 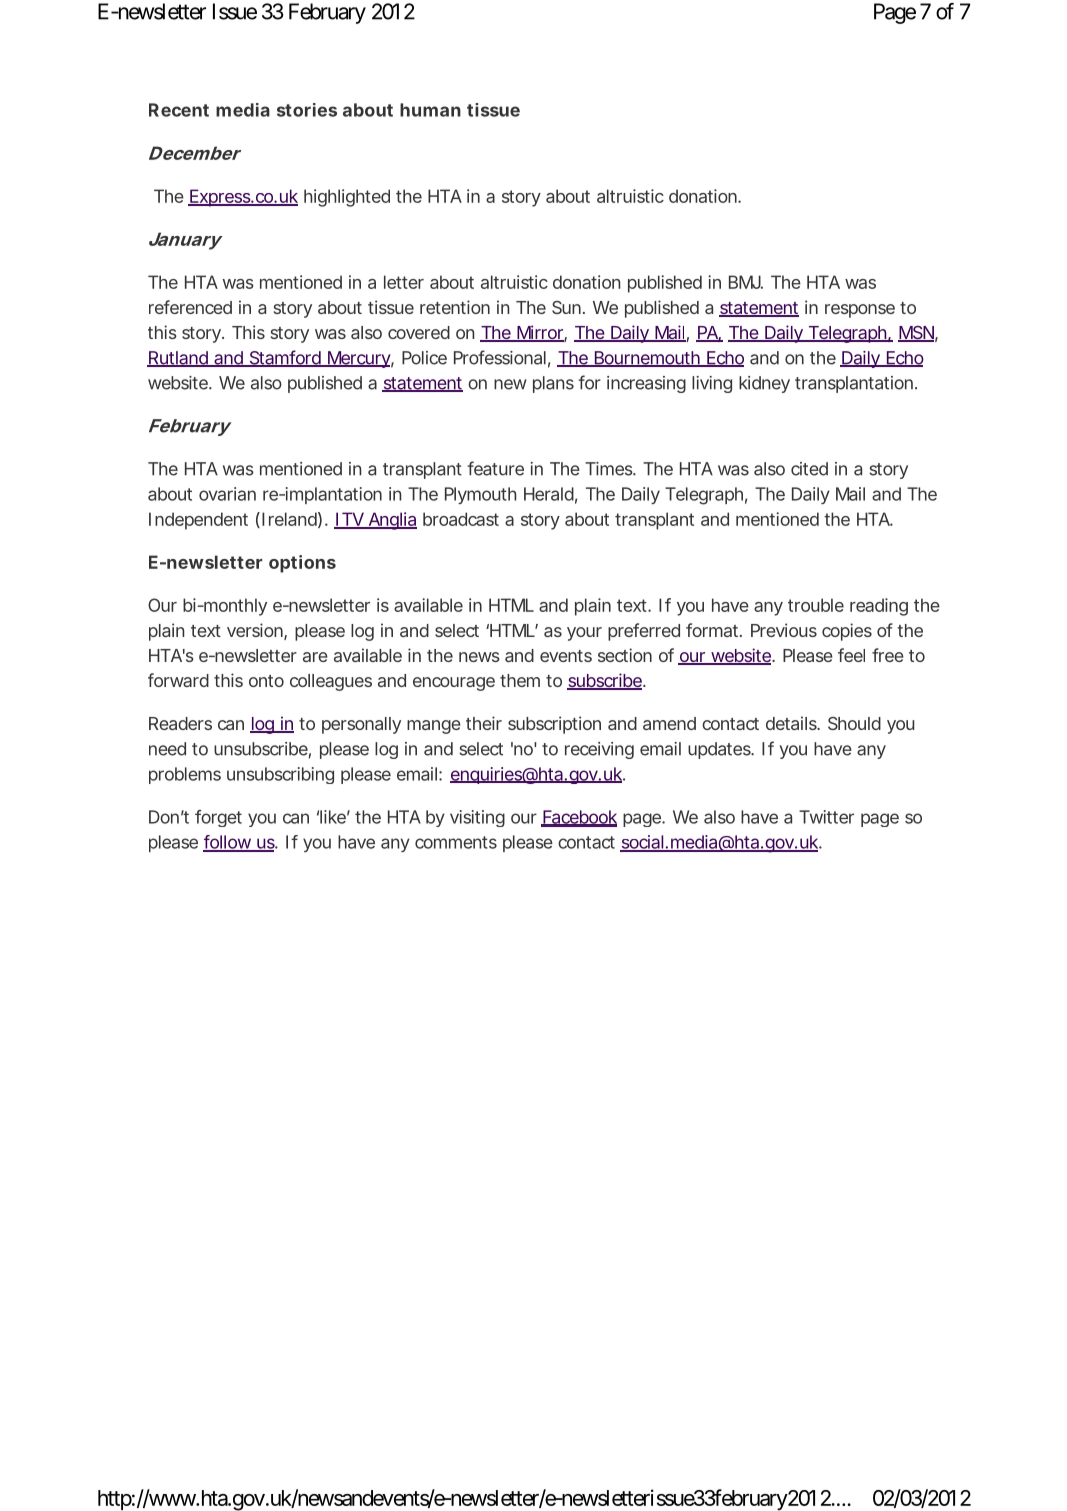 I want to click on stories, so click(x=307, y=110).
